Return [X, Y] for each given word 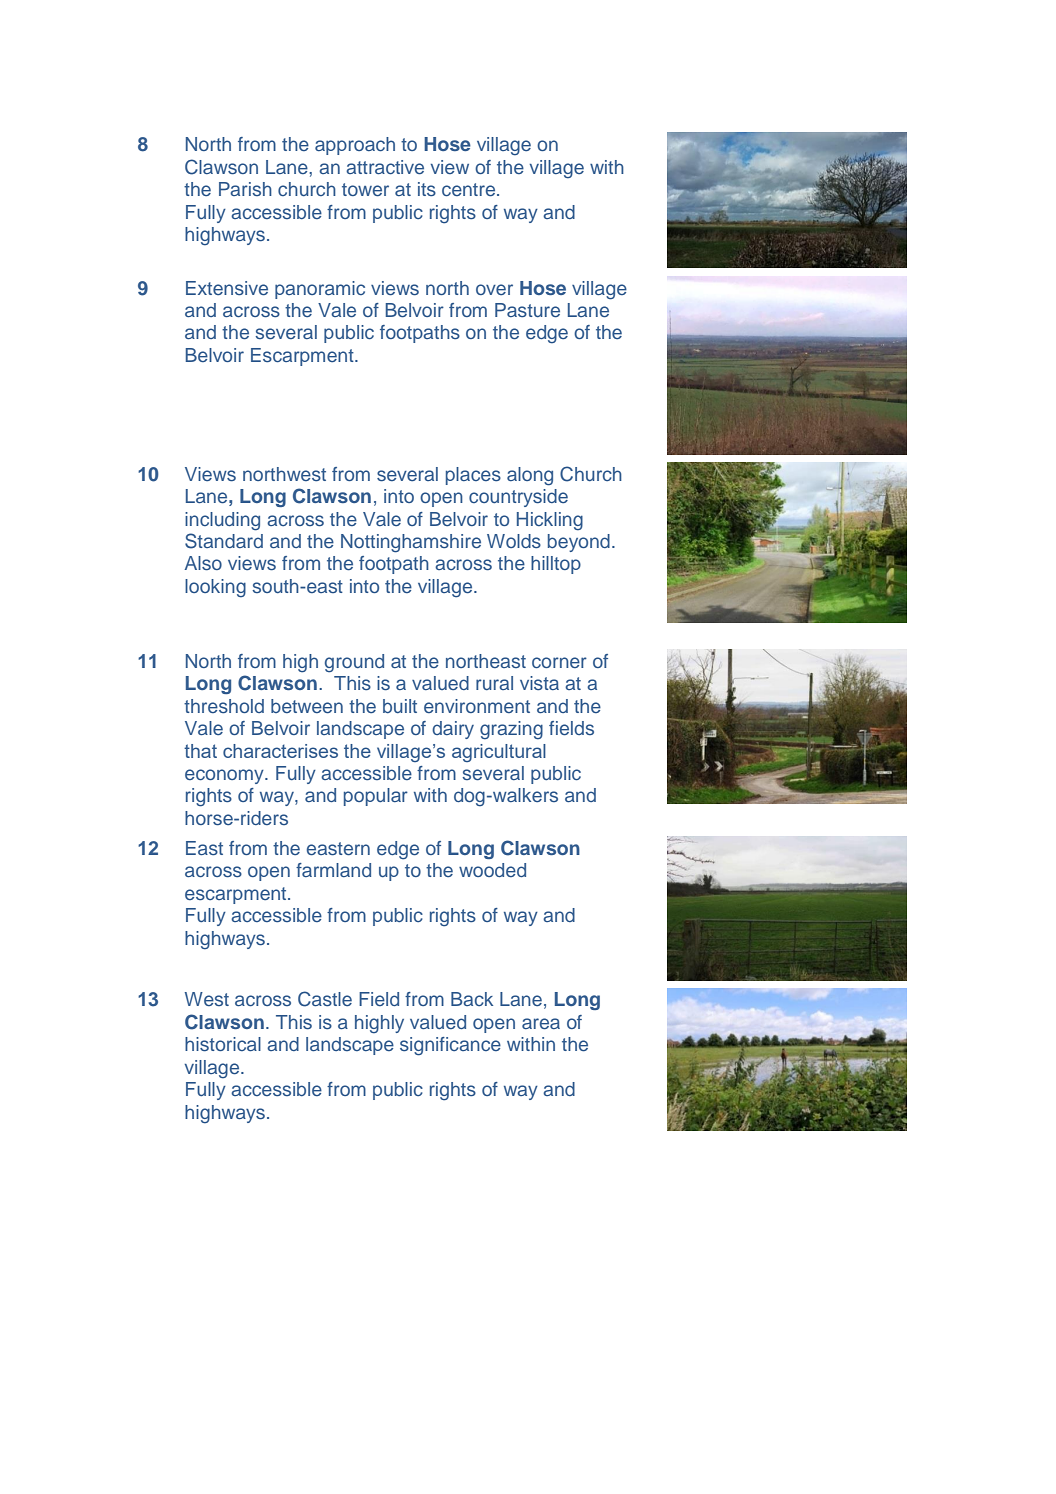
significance [450, 1046]
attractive [385, 167]
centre [470, 189]
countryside [518, 498]
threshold [224, 706]
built [400, 706]
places [473, 476]
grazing [511, 730]
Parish [245, 189]
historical [223, 1044]
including [222, 521]
